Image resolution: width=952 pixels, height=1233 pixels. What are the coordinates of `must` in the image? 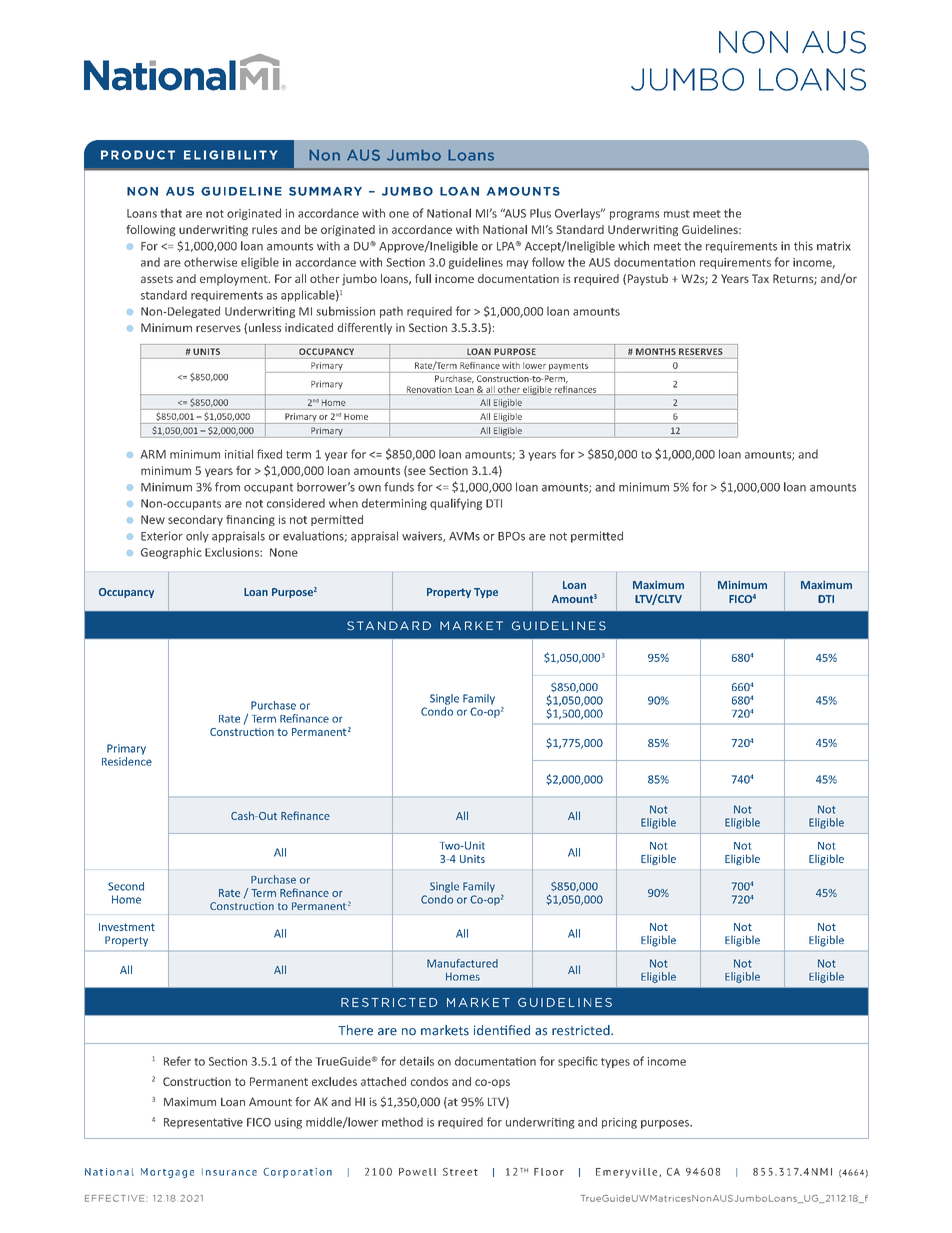 It's located at (677, 214).
